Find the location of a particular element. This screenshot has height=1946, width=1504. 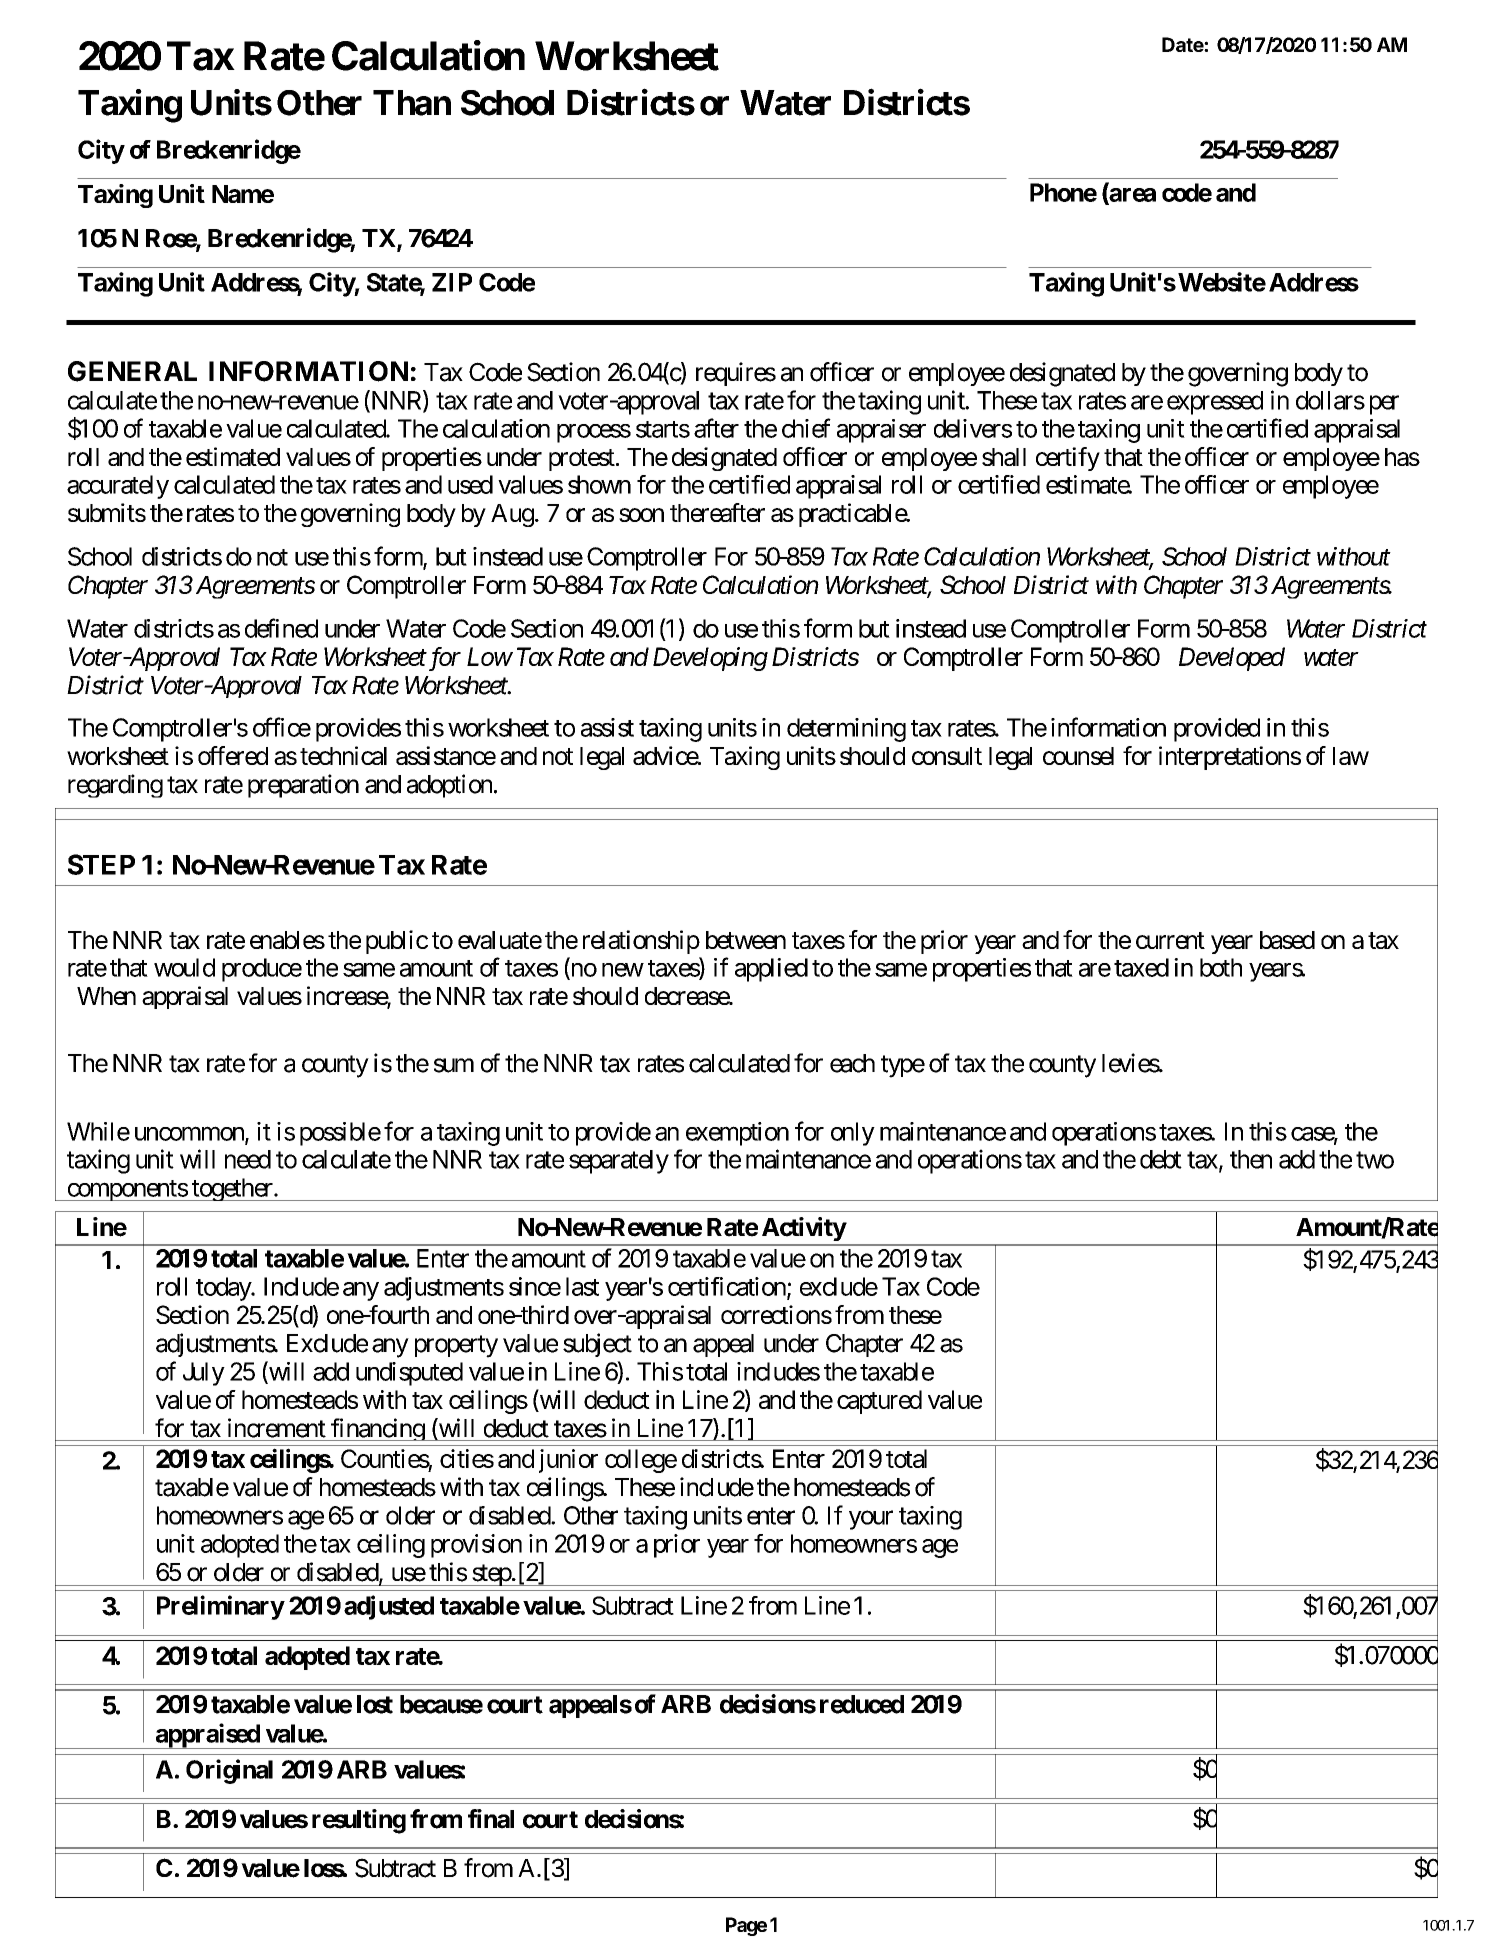

Date is located at coordinates (1183, 44).
